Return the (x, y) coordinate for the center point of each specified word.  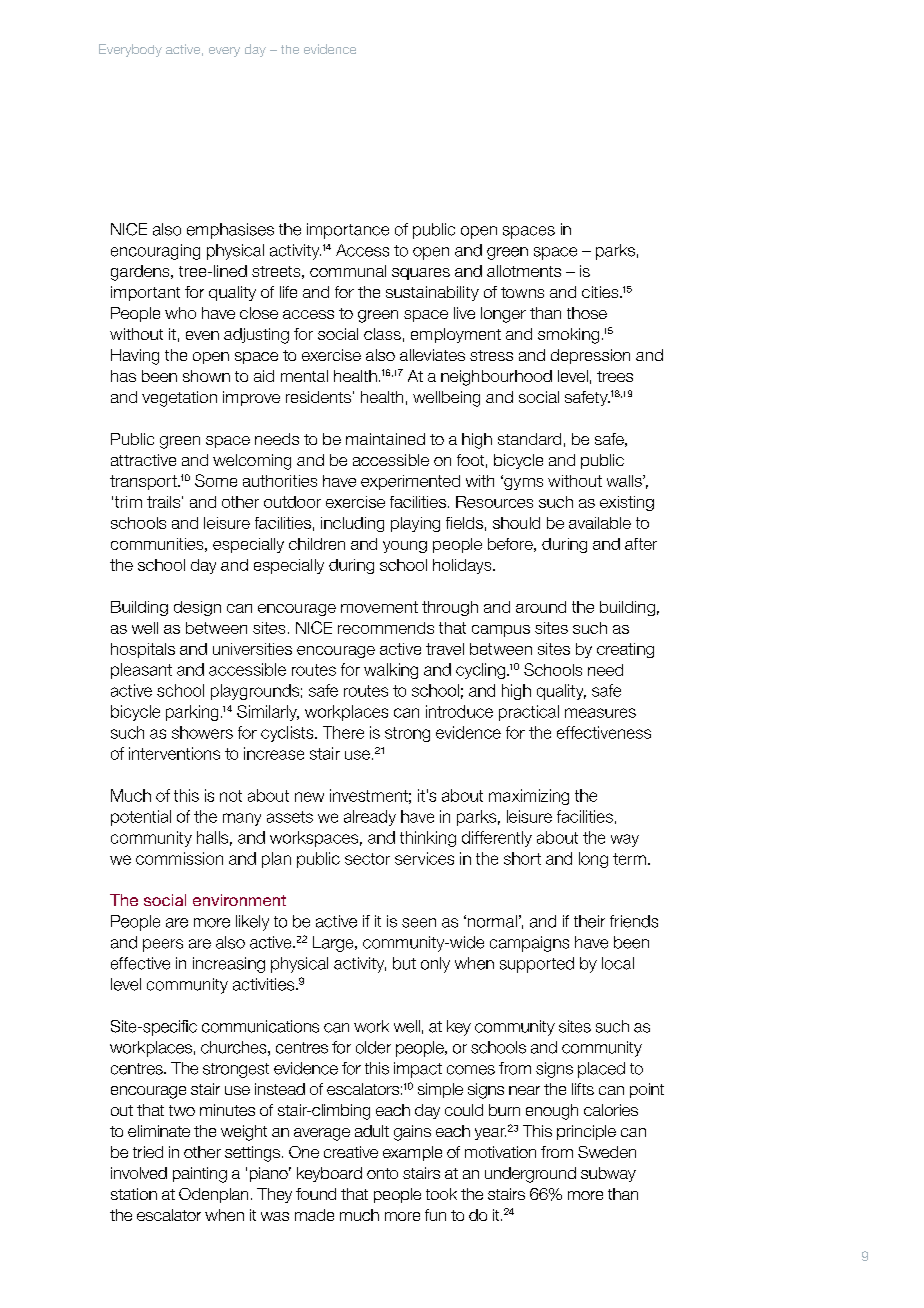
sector (367, 859)
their (589, 921)
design (197, 608)
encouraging (155, 252)
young (405, 547)
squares (421, 274)
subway (608, 1174)
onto (382, 1173)
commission (179, 858)
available (600, 523)
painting (200, 1175)
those (587, 313)
